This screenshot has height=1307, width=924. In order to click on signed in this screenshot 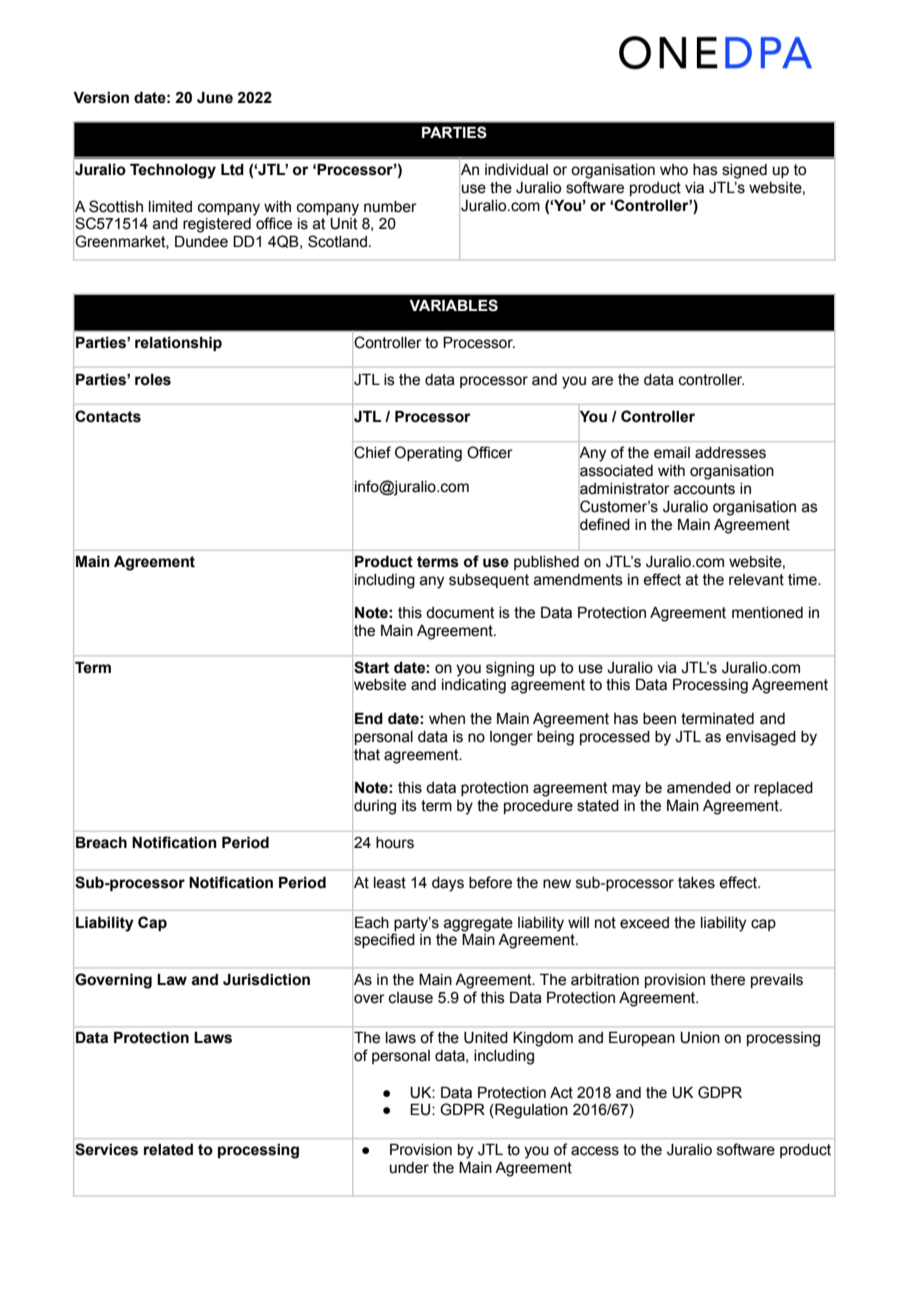, I will do `click(744, 171)`.
